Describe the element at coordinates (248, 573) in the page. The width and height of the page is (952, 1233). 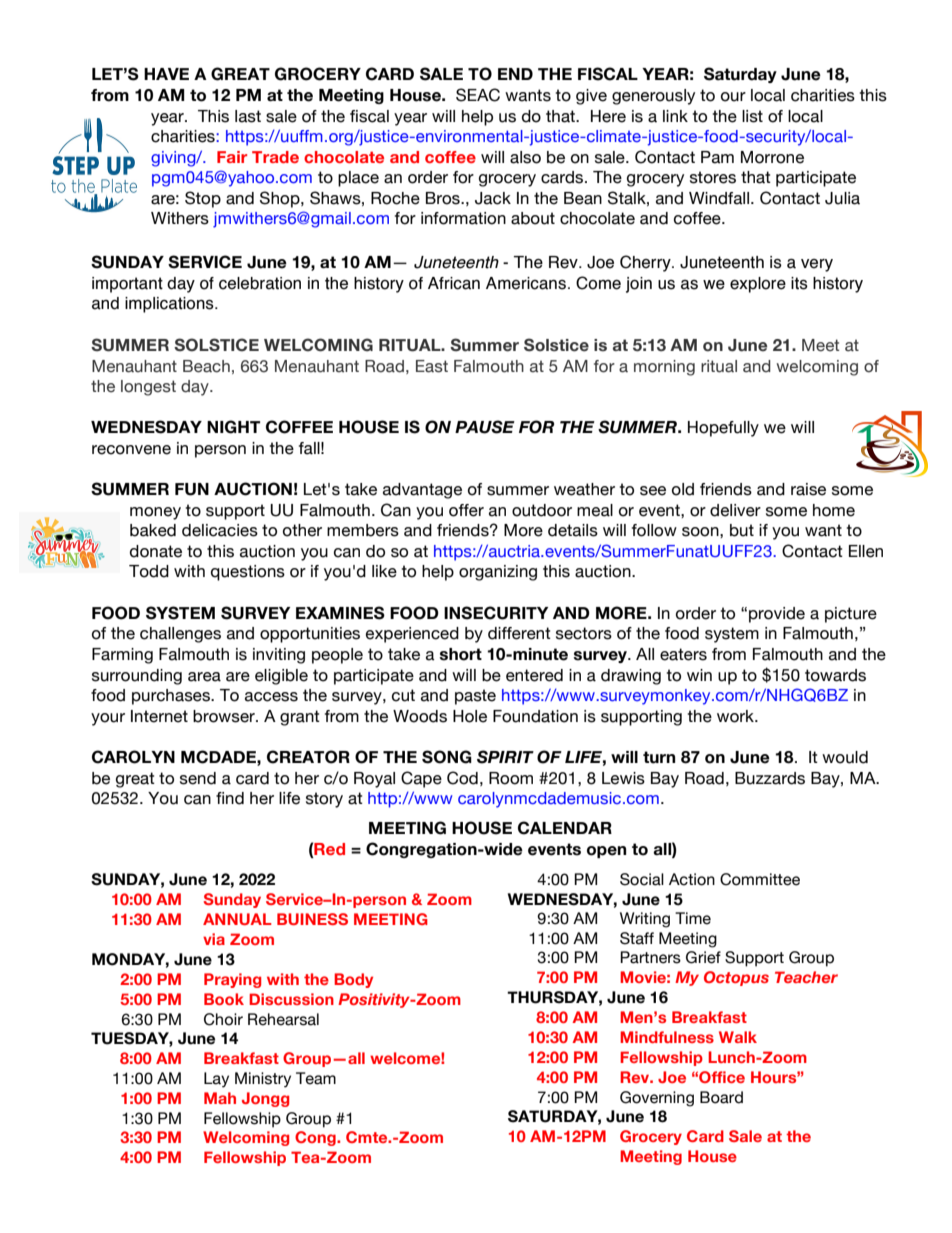
I see `questions` at that location.
